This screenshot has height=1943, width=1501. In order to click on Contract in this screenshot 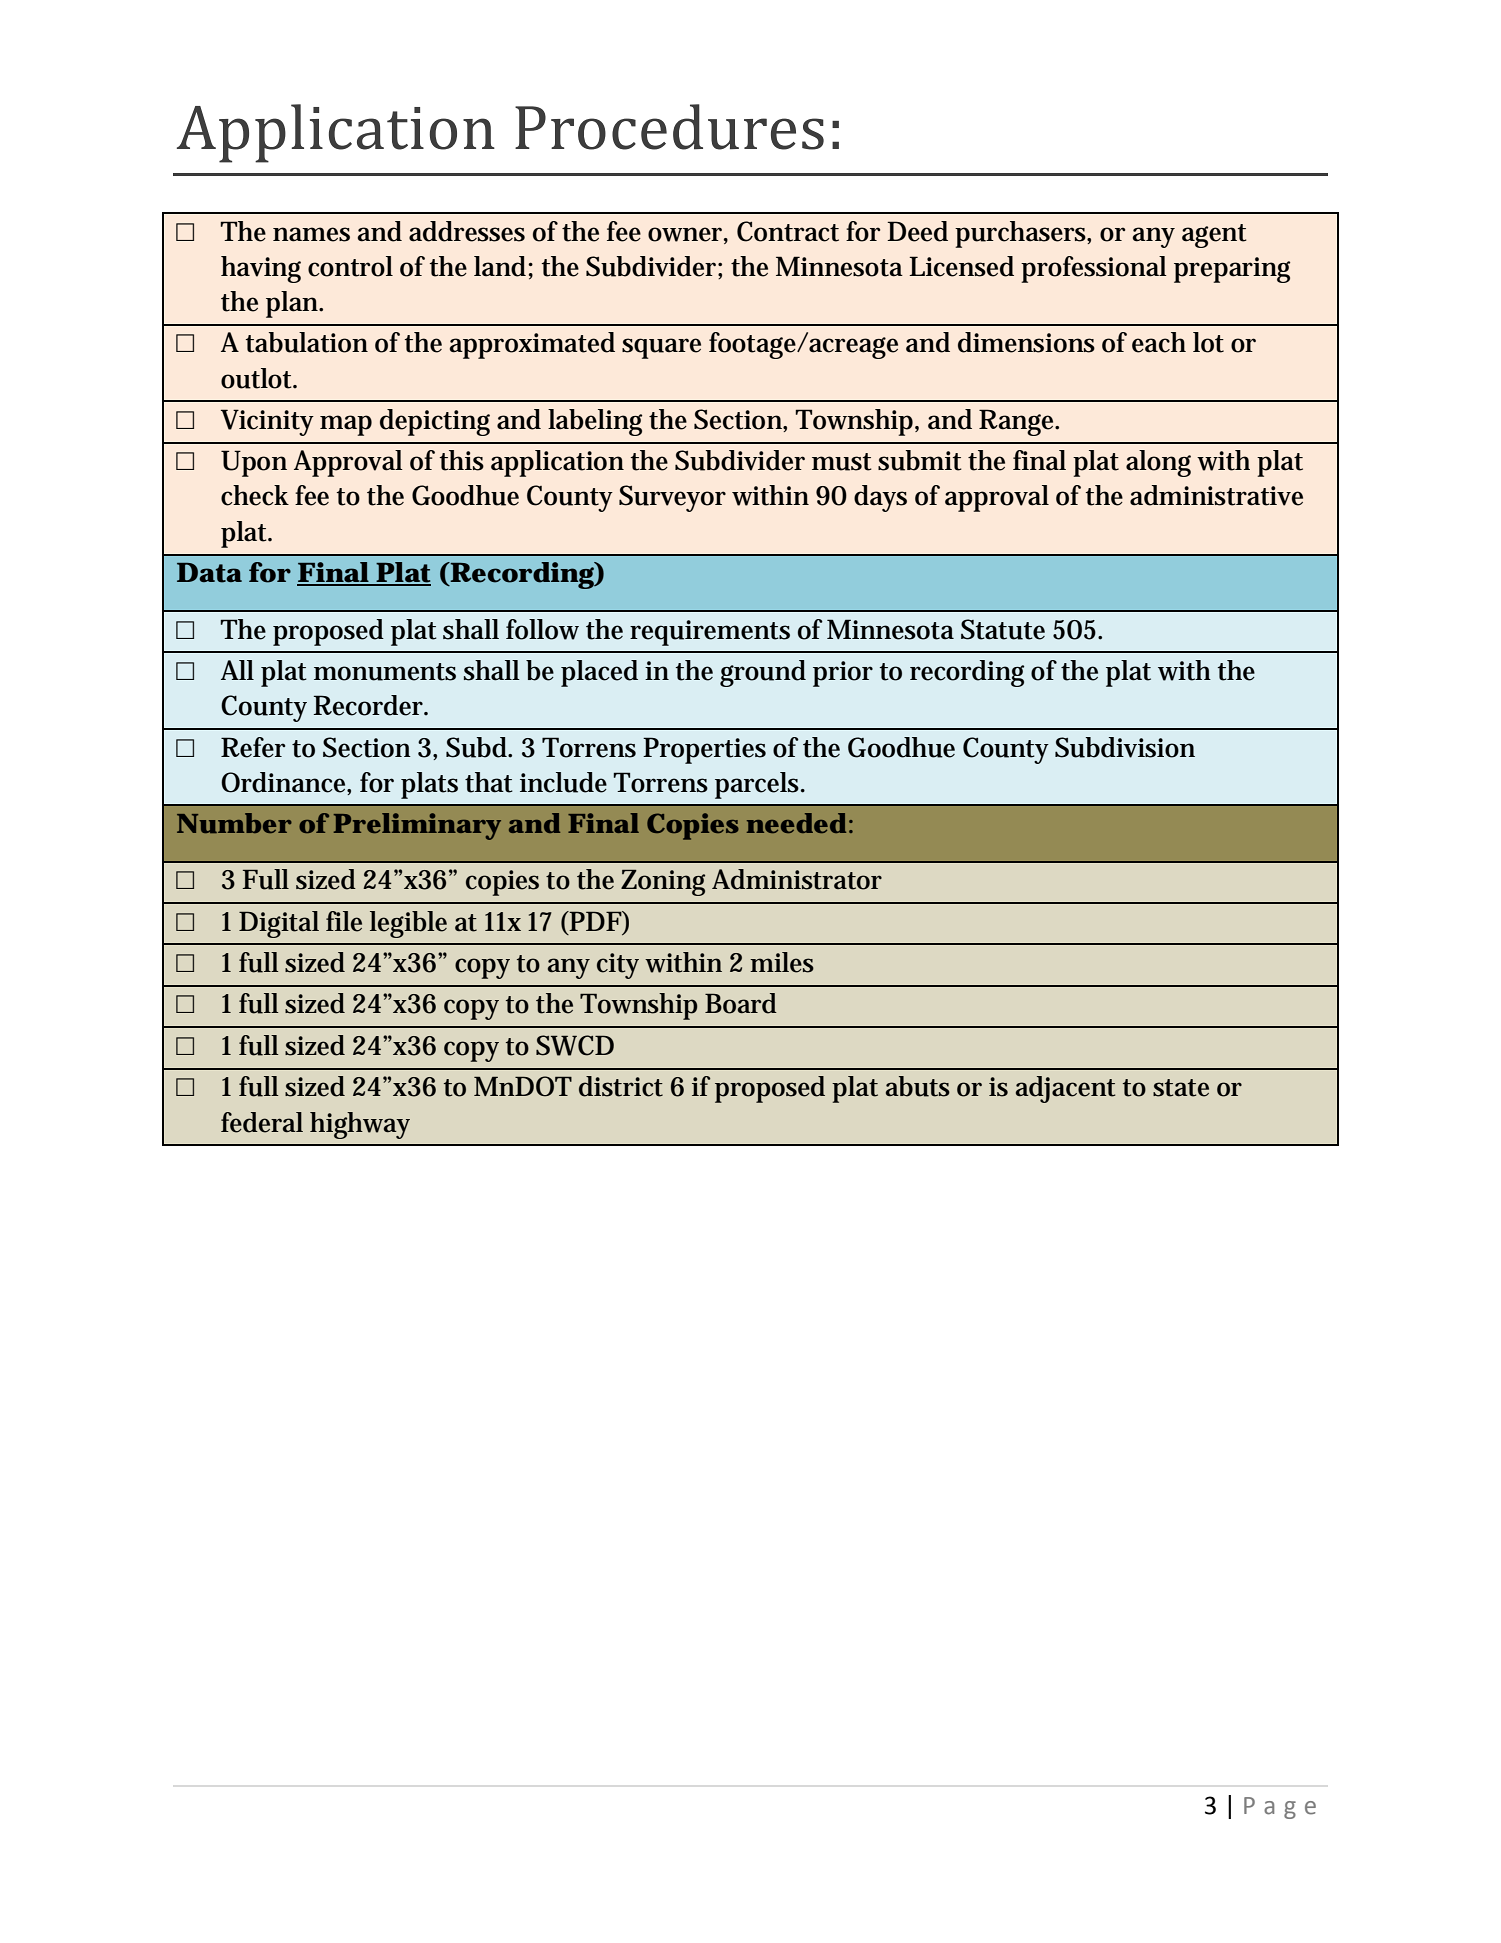, I will do `click(788, 231)`.
